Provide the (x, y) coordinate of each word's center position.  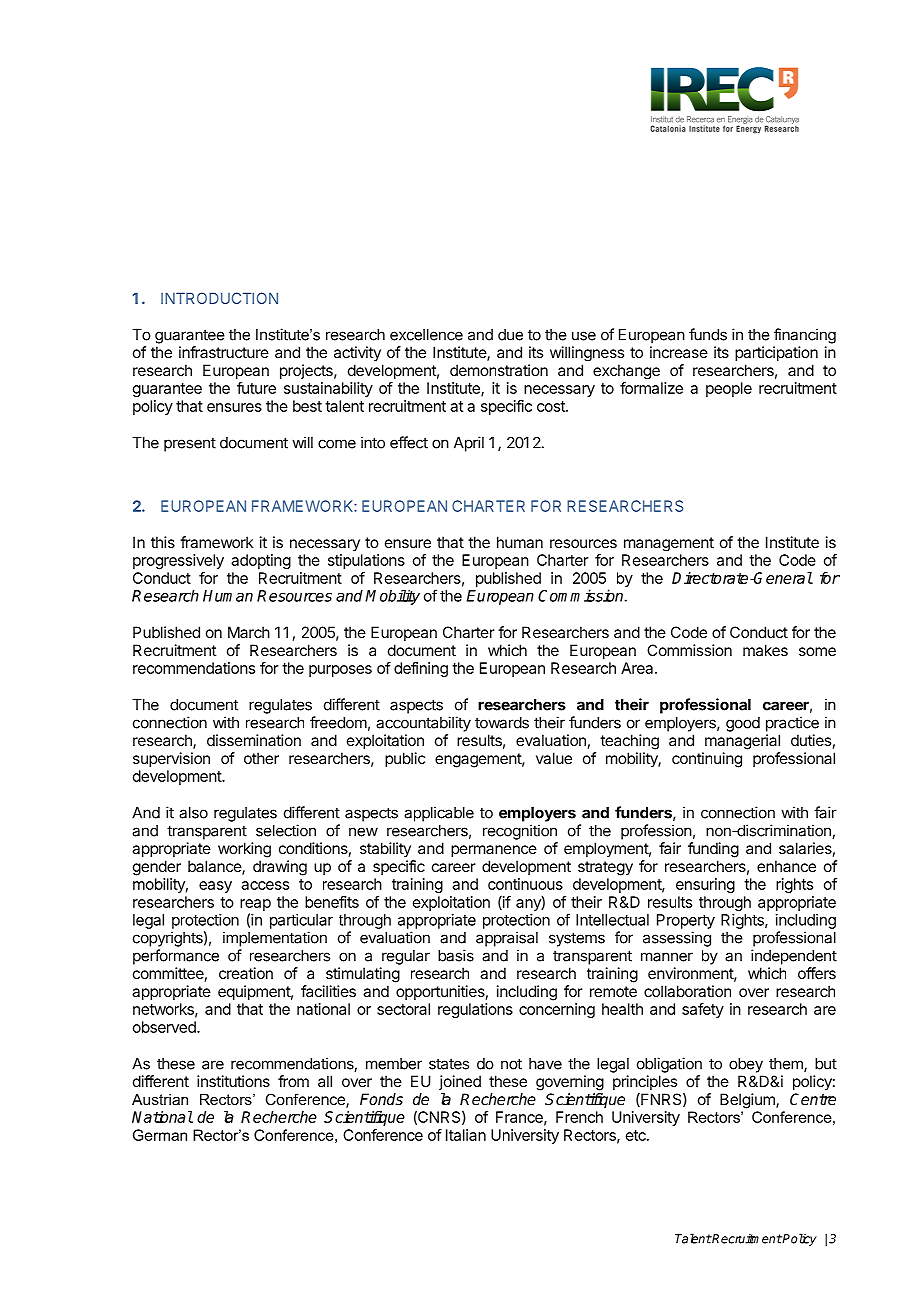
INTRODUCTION (219, 298)
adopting (261, 561)
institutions (233, 1081)
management (669, 544)
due (510, 335)
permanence (494, 851)
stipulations (366, 561)
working (244, 850)
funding (713, 850)
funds (708, 334)
